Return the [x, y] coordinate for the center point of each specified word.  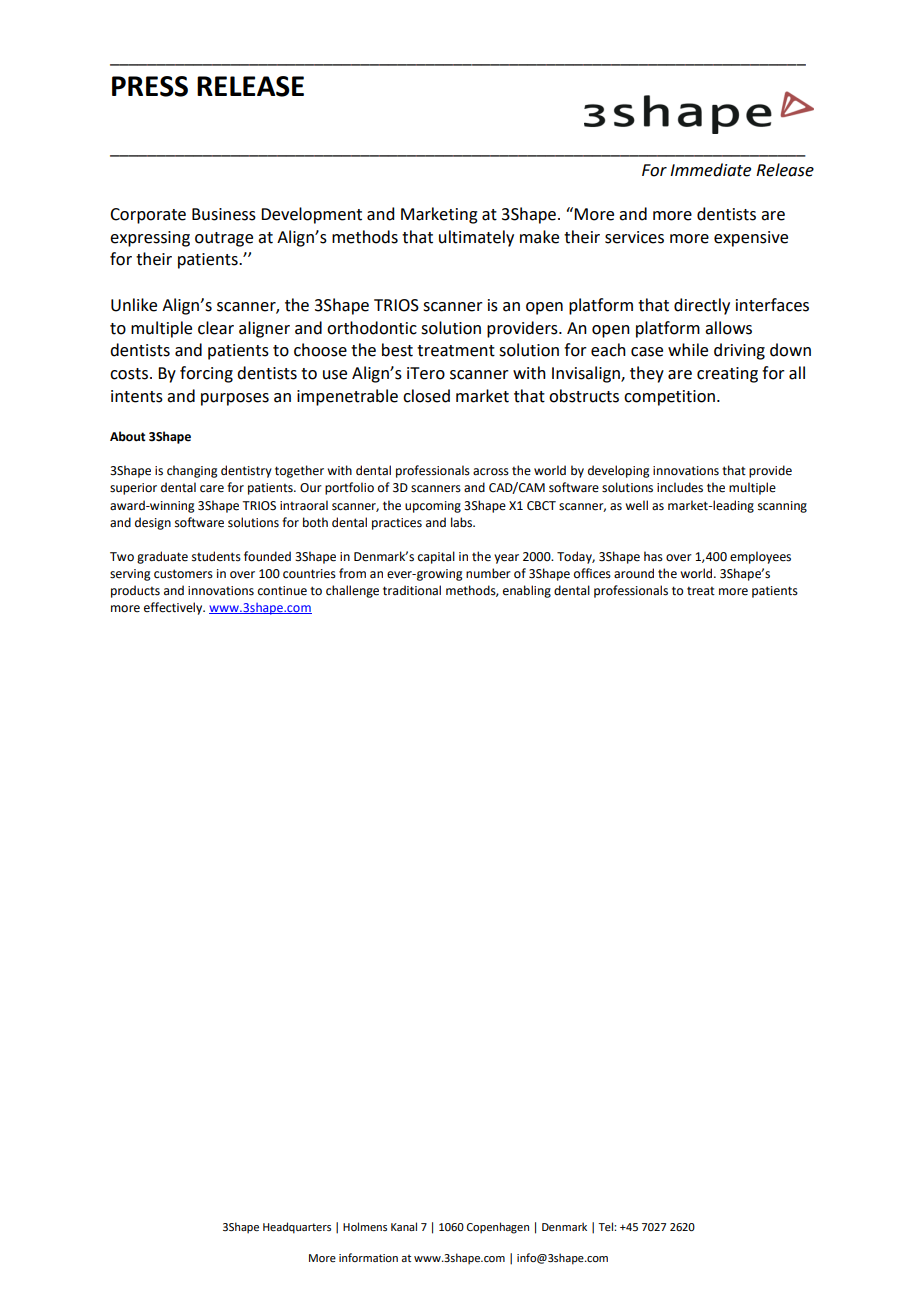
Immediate [710, 170]
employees [760, 557]
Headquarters [297, 1228]
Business [224, 214]
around [634, 573]
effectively [174, 608]
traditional [412, 590]
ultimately [476, 238]
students [216, 556]
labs [463, 522]
